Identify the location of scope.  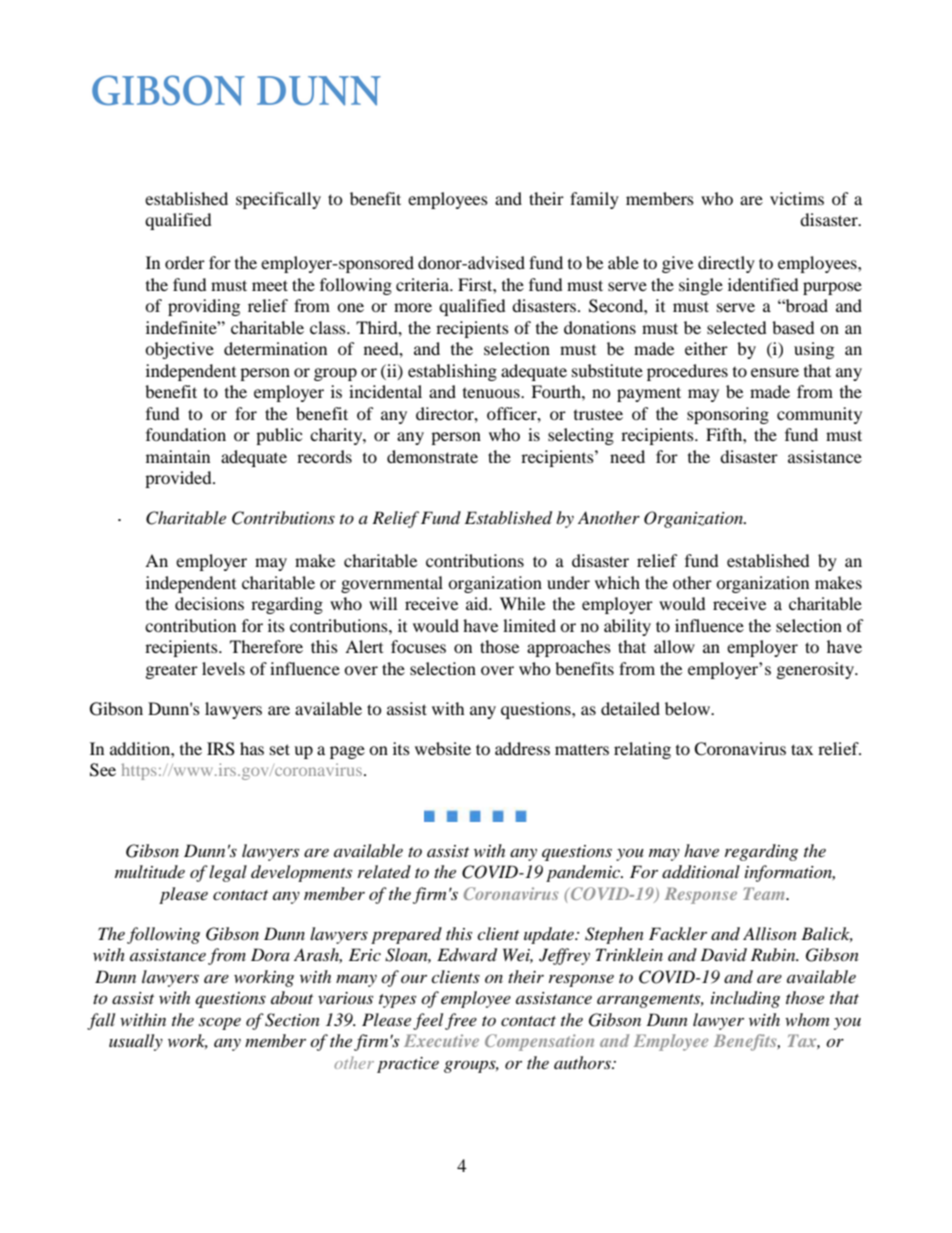
(220, 1023).
